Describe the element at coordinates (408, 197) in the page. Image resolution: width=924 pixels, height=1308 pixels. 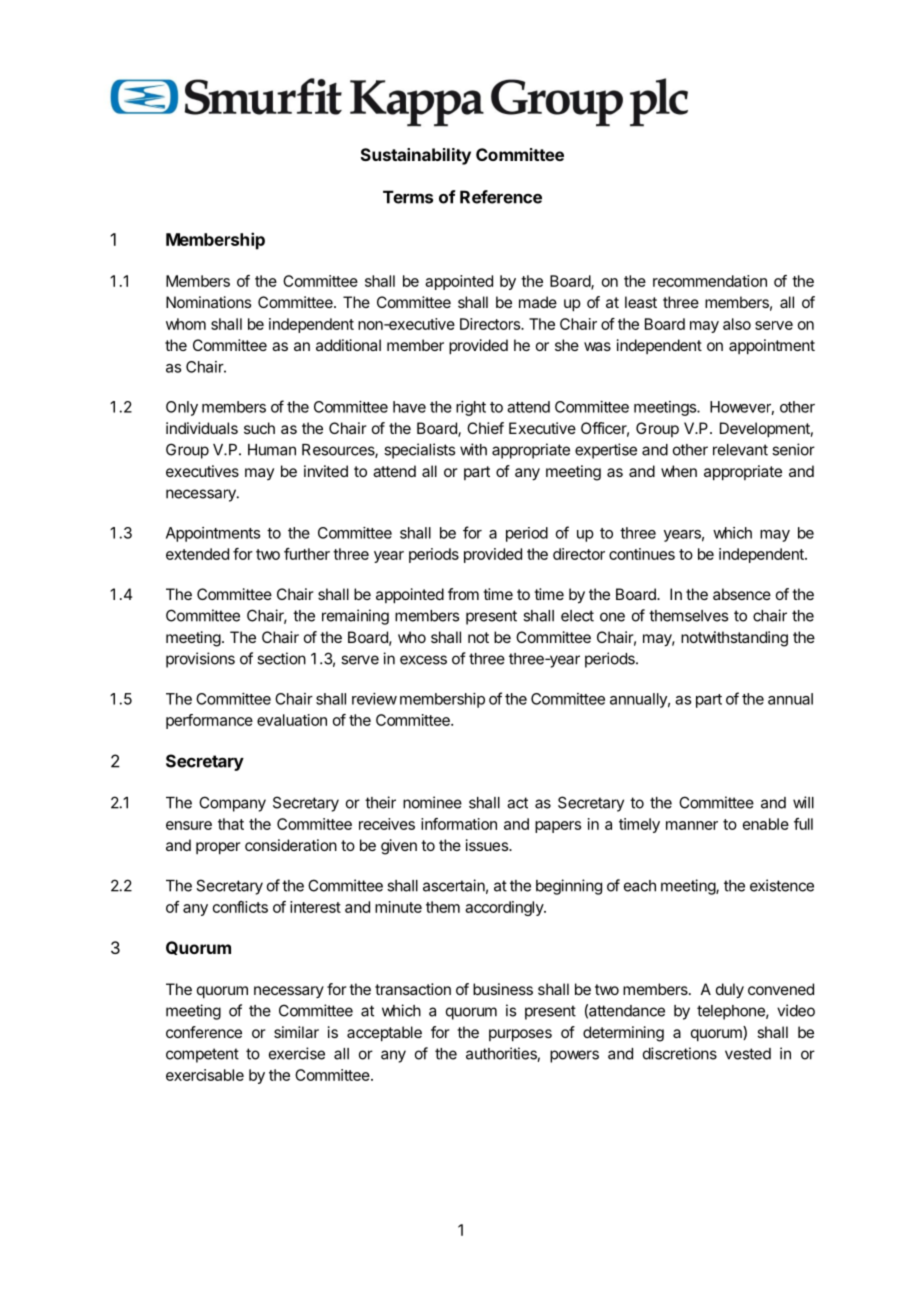
I see `Terms` at that location.
